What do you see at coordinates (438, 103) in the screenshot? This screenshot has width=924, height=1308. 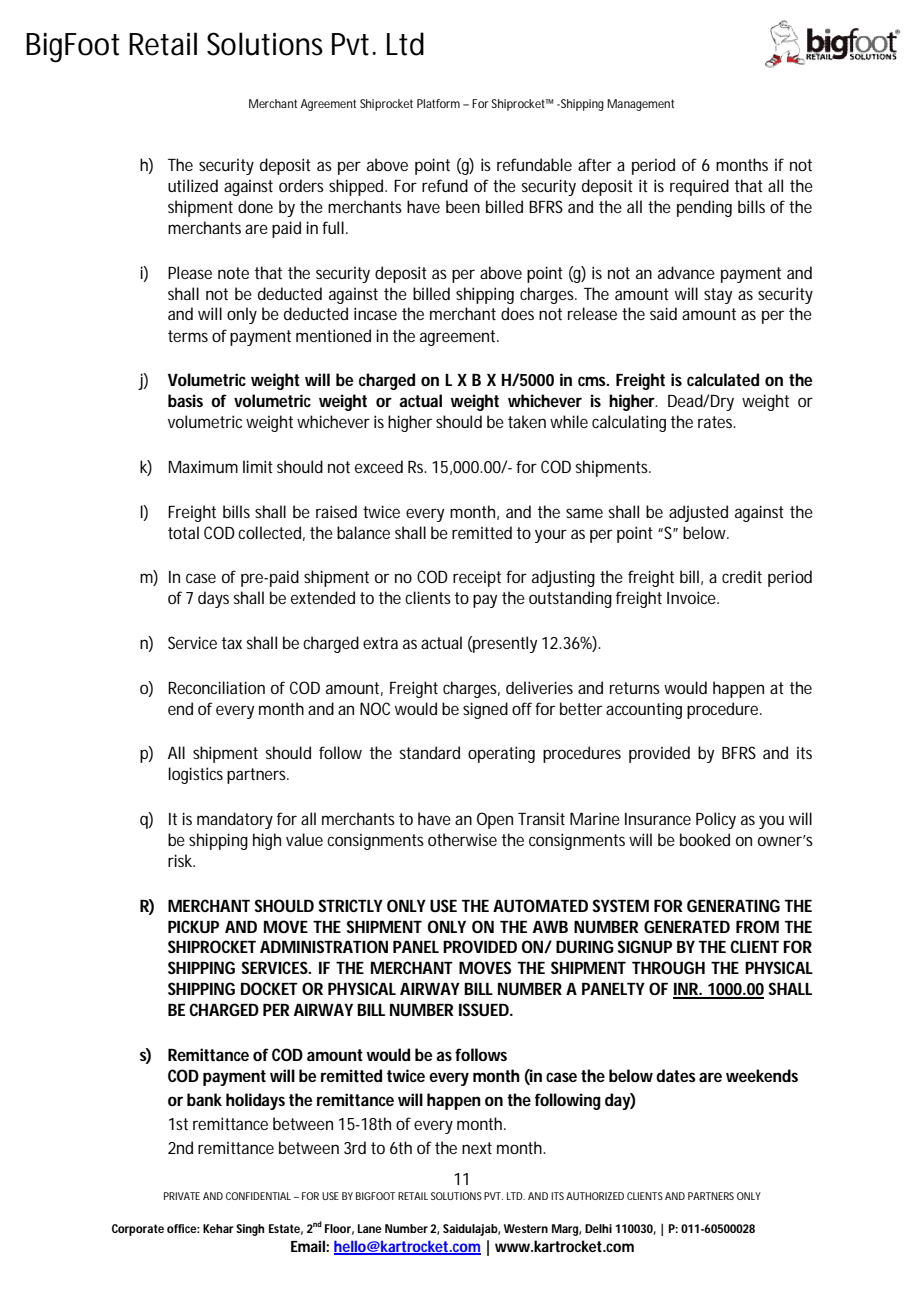 I see `Platform` at bounding box center [438, 103].
